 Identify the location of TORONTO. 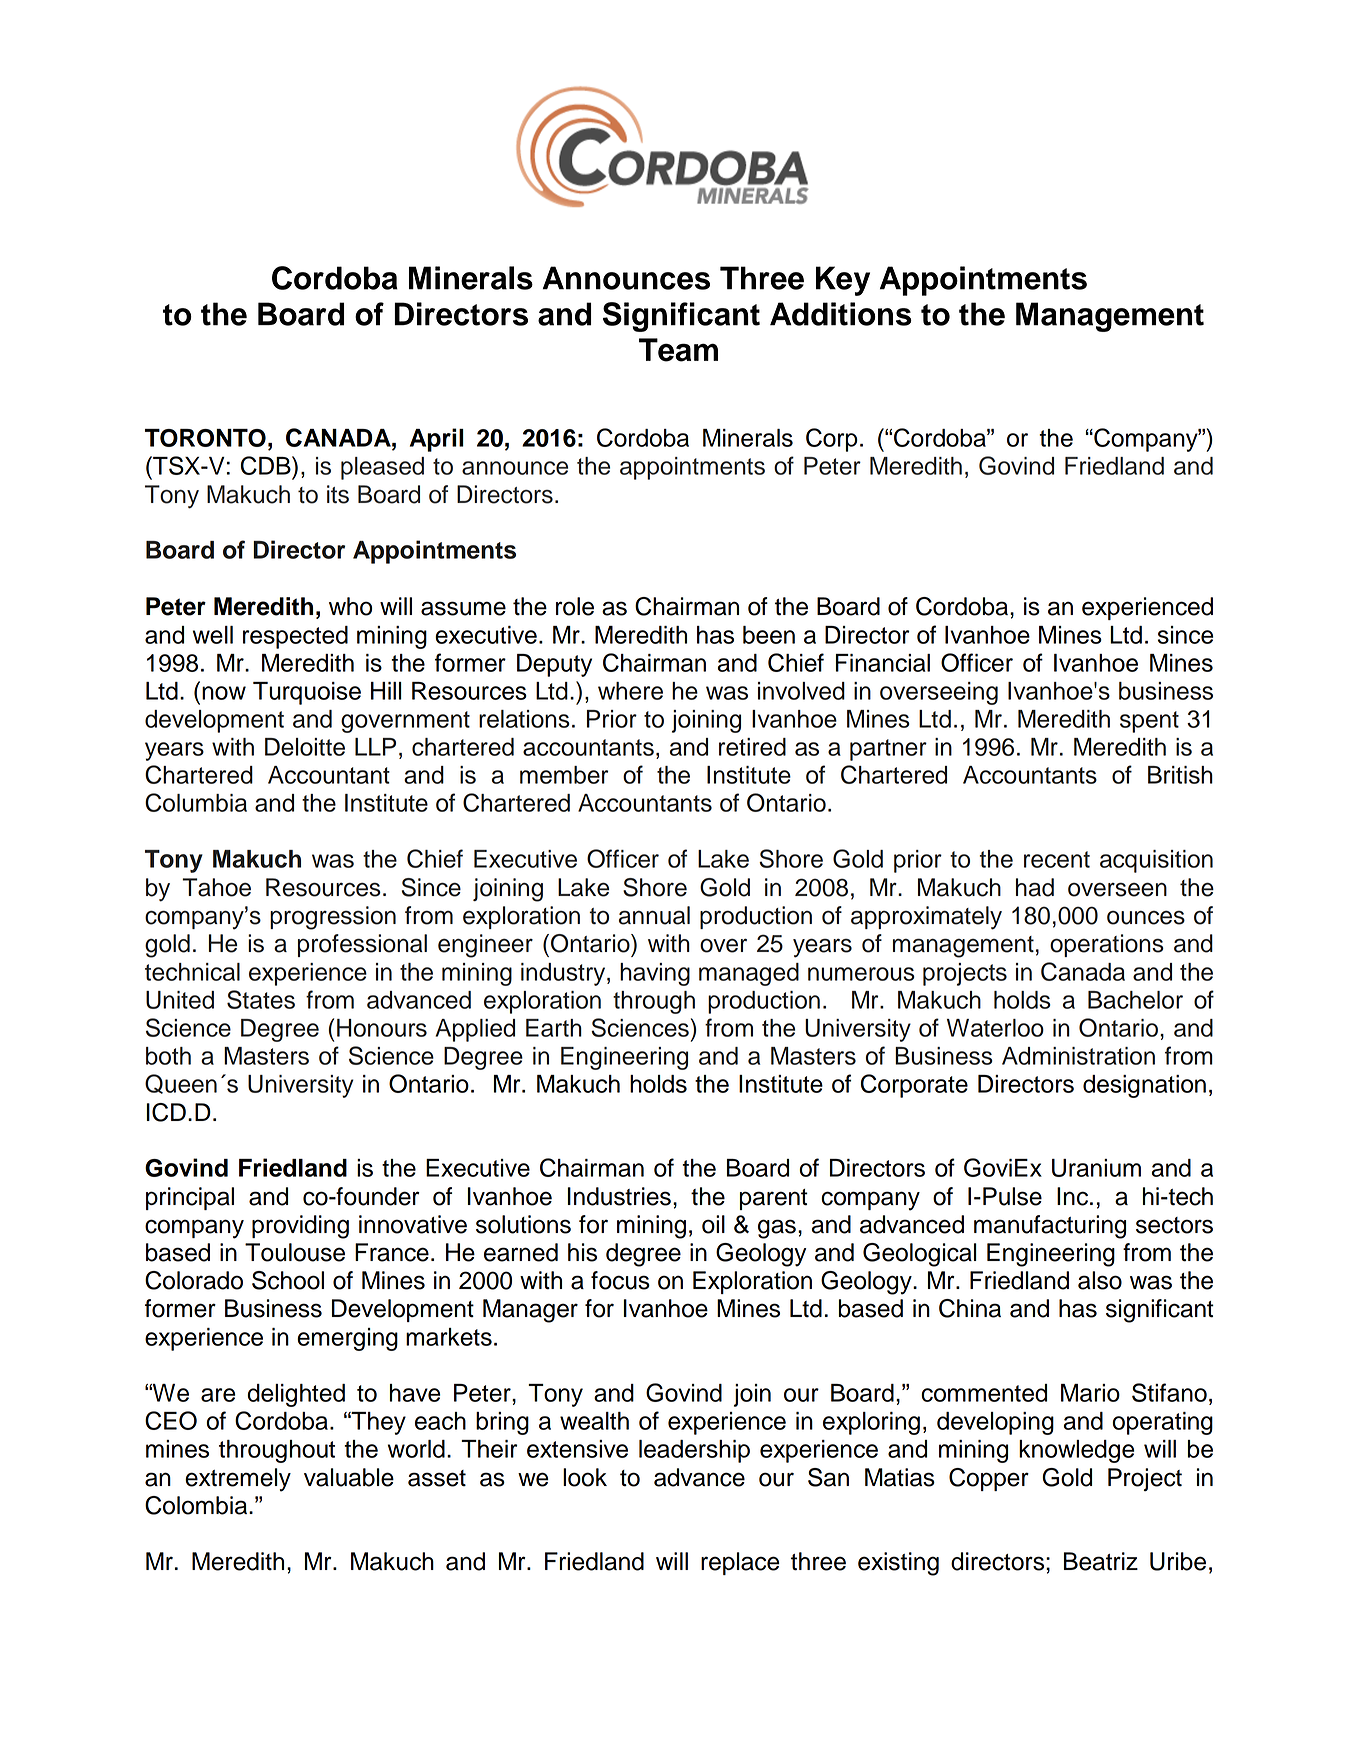
(205, 438).
